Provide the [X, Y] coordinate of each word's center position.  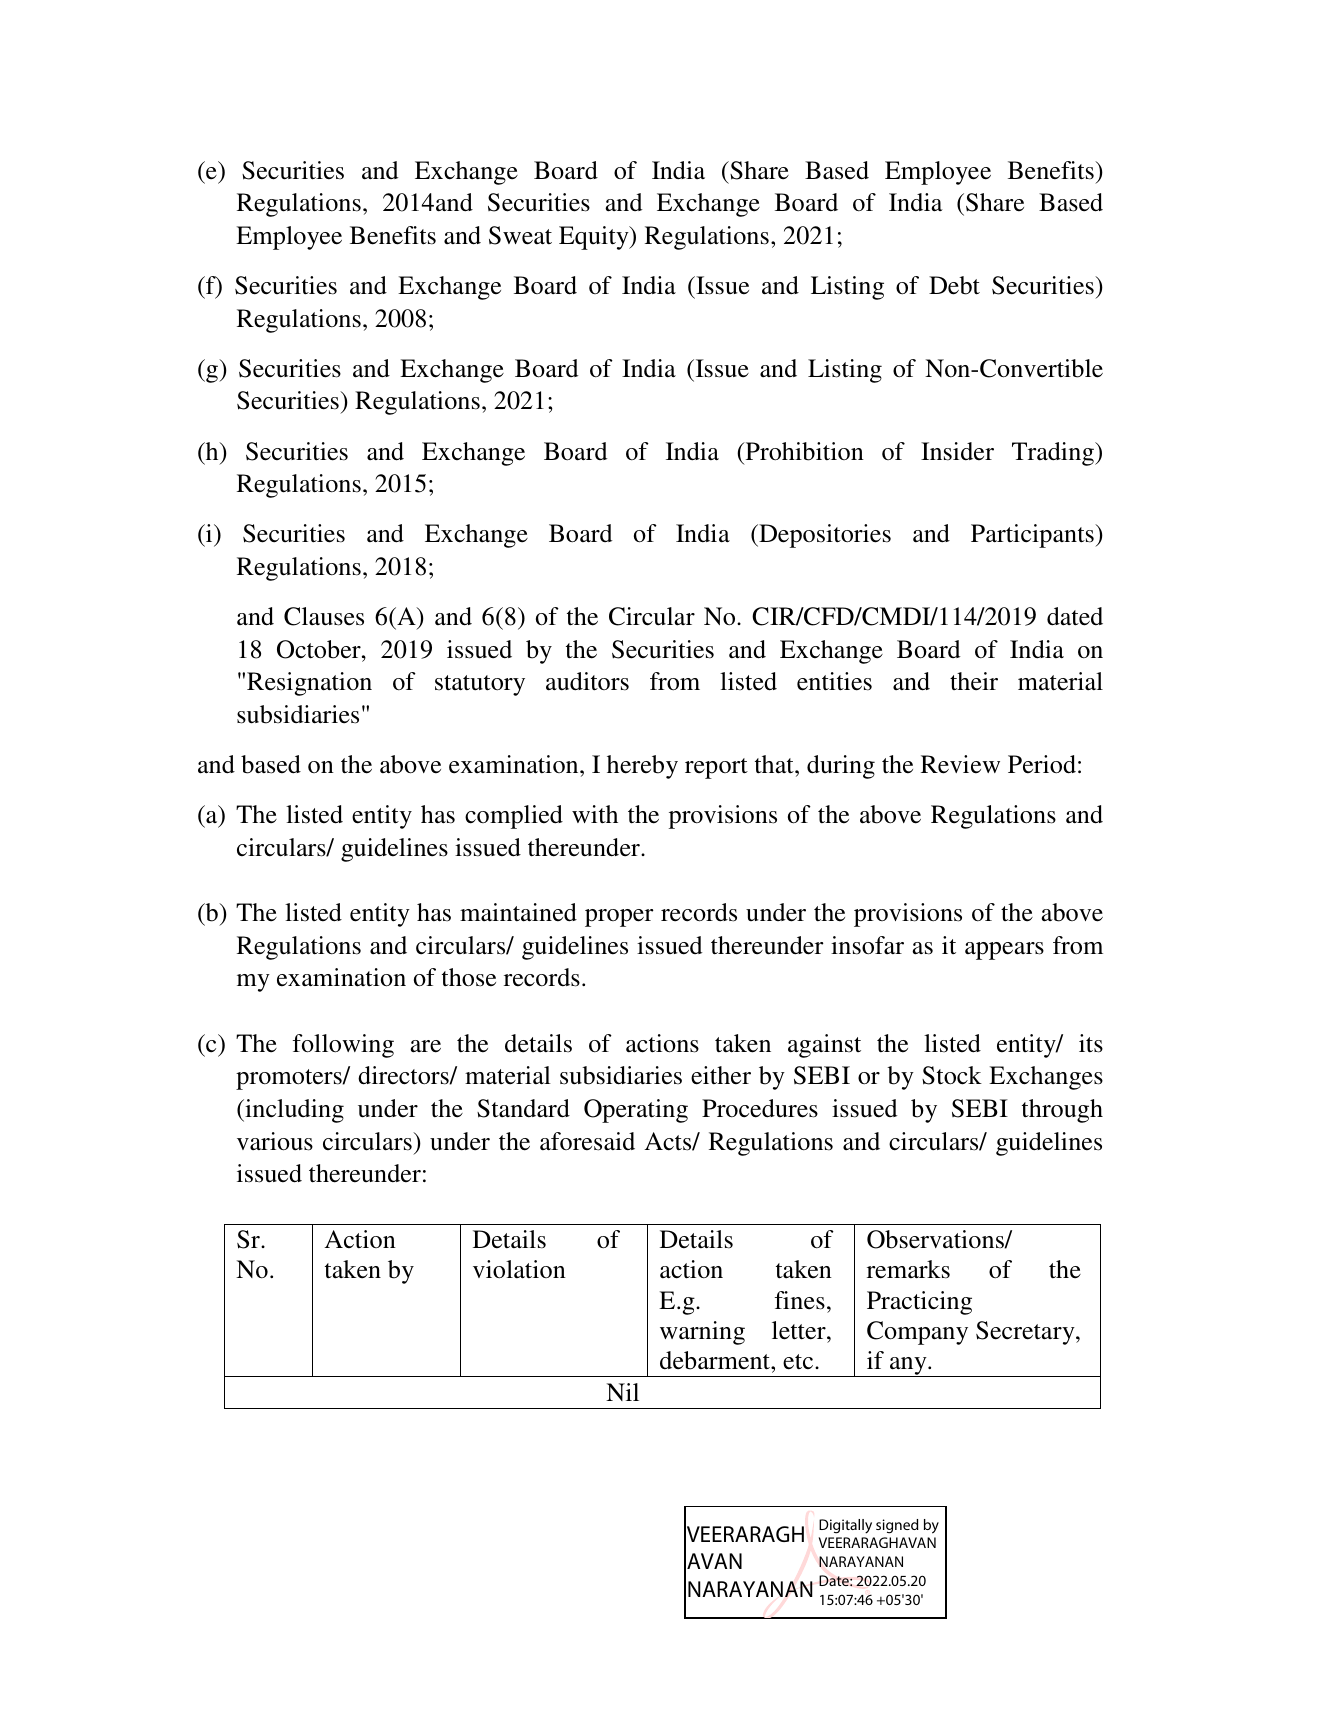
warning [702, 1333]
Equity [595, 238]
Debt [954, 285]
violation [519, 1269]
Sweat [520, 235]
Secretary [1026, 1333]
